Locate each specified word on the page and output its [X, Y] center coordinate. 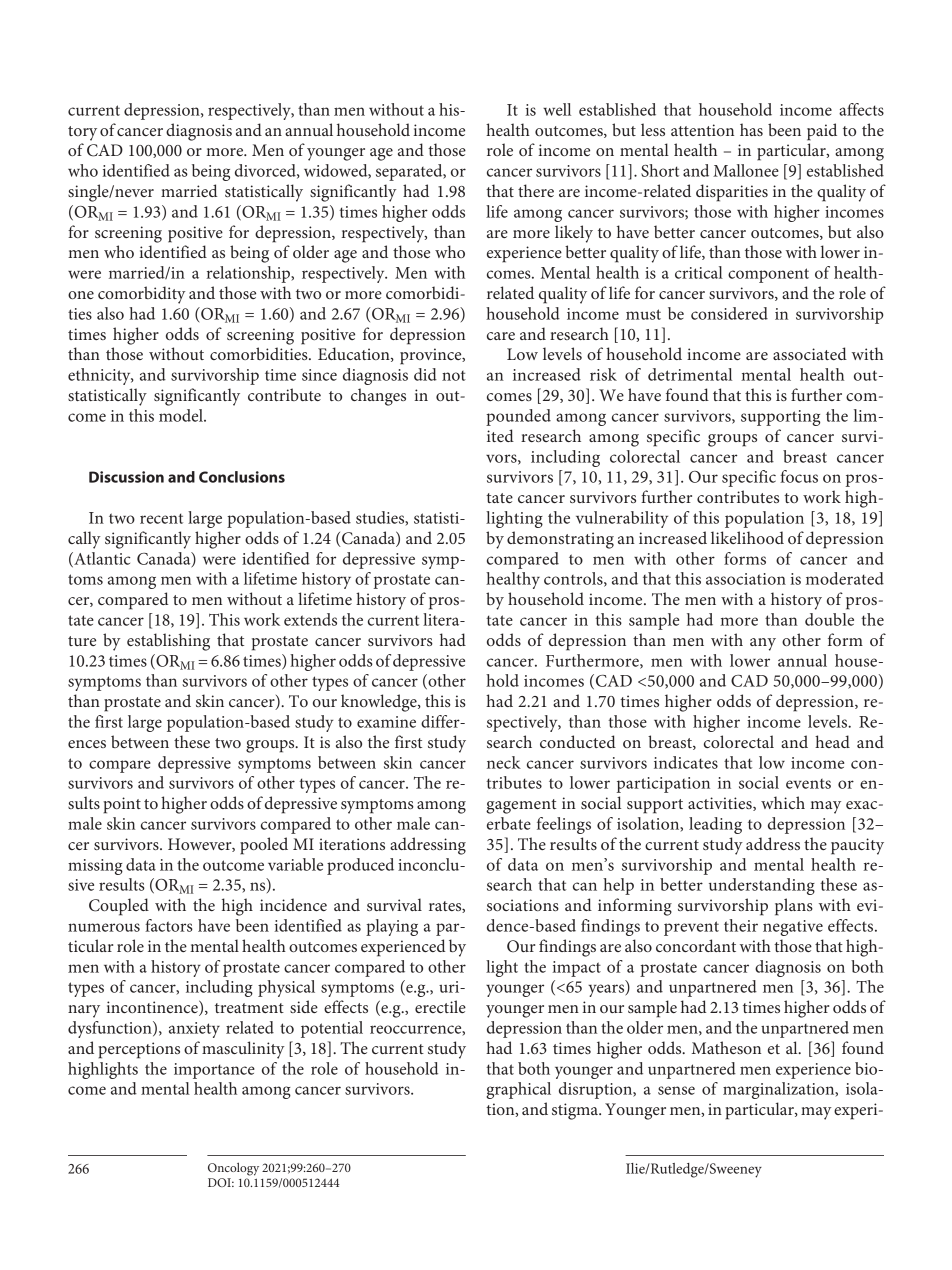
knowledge [380, 703]
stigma [576, 1111]
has [751, 129]
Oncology [233, 1169]
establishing [168, 642]
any [763, 644]
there [536, 190]
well [557, 109]
